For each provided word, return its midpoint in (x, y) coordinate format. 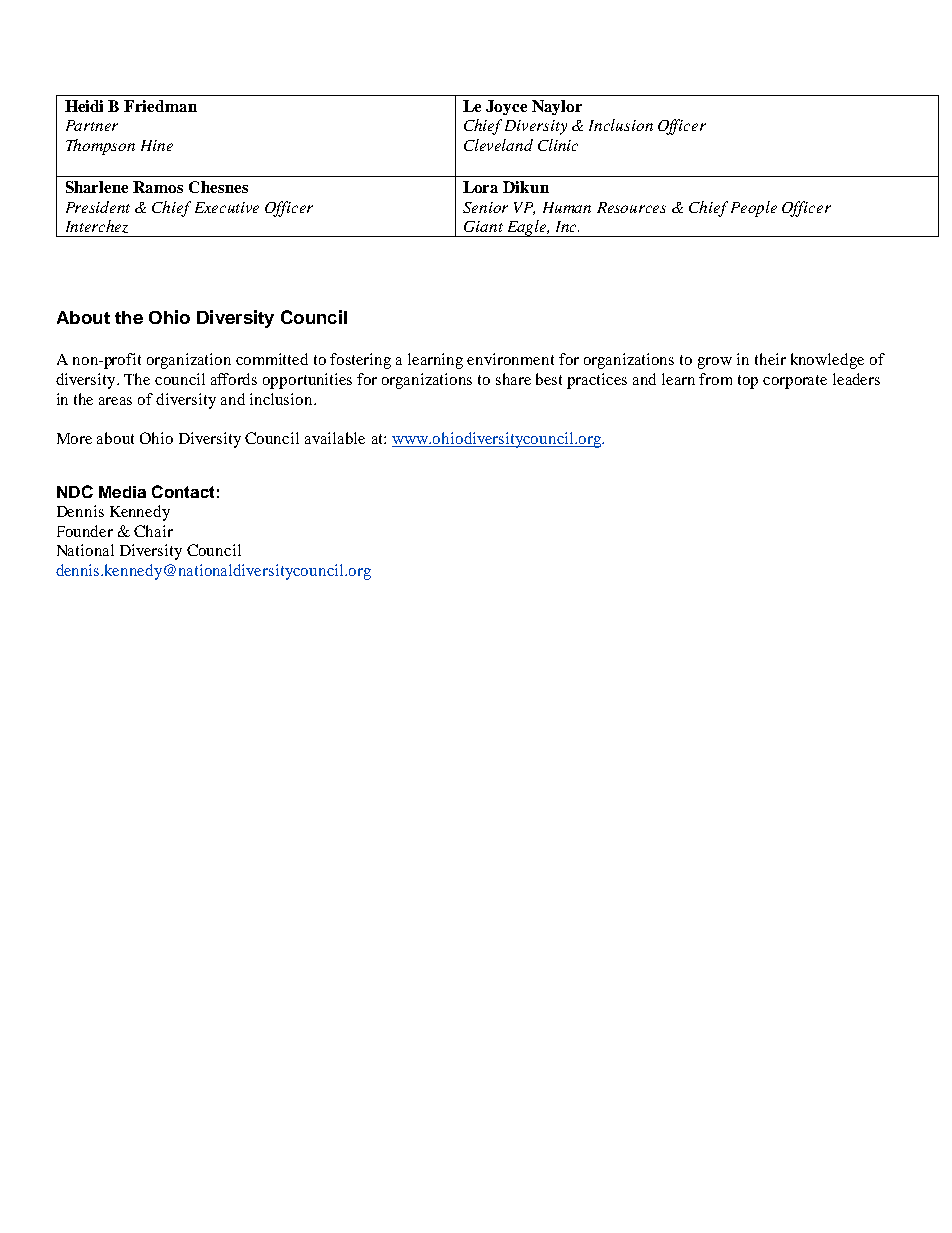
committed (272, 359)
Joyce (506, 107)
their (770, 359)
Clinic (558, 145)
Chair (153, 531)
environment (510, 359)
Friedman (160, 106)
